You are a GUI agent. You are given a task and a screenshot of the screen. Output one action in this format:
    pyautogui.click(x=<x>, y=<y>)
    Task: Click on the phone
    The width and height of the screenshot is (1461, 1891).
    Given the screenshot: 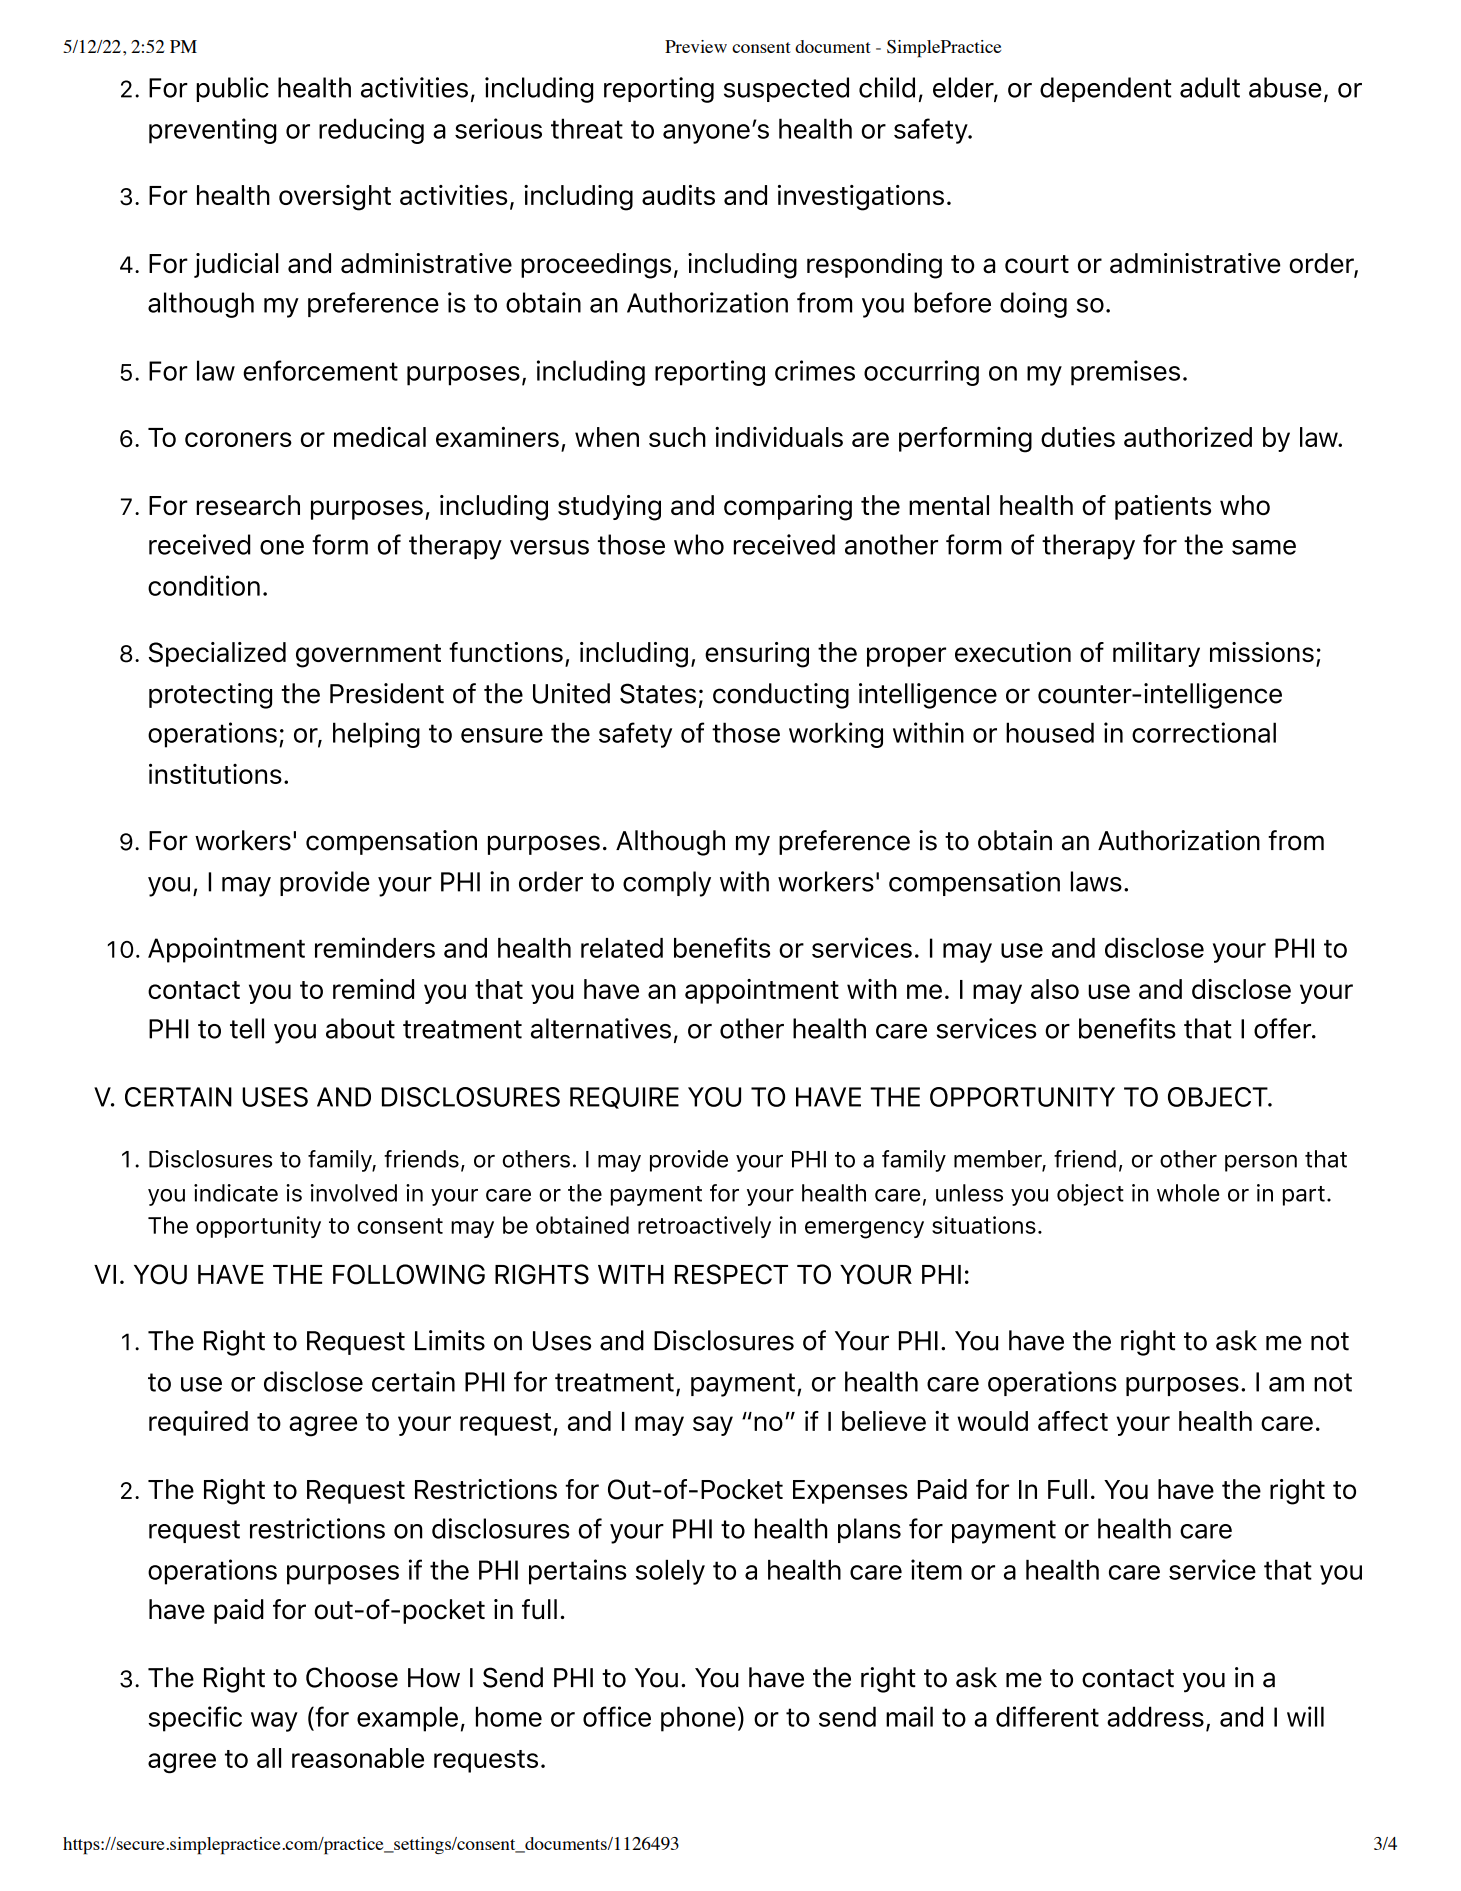 What is the action you would take?
    pyautogui.click(x=698, y=1719)
